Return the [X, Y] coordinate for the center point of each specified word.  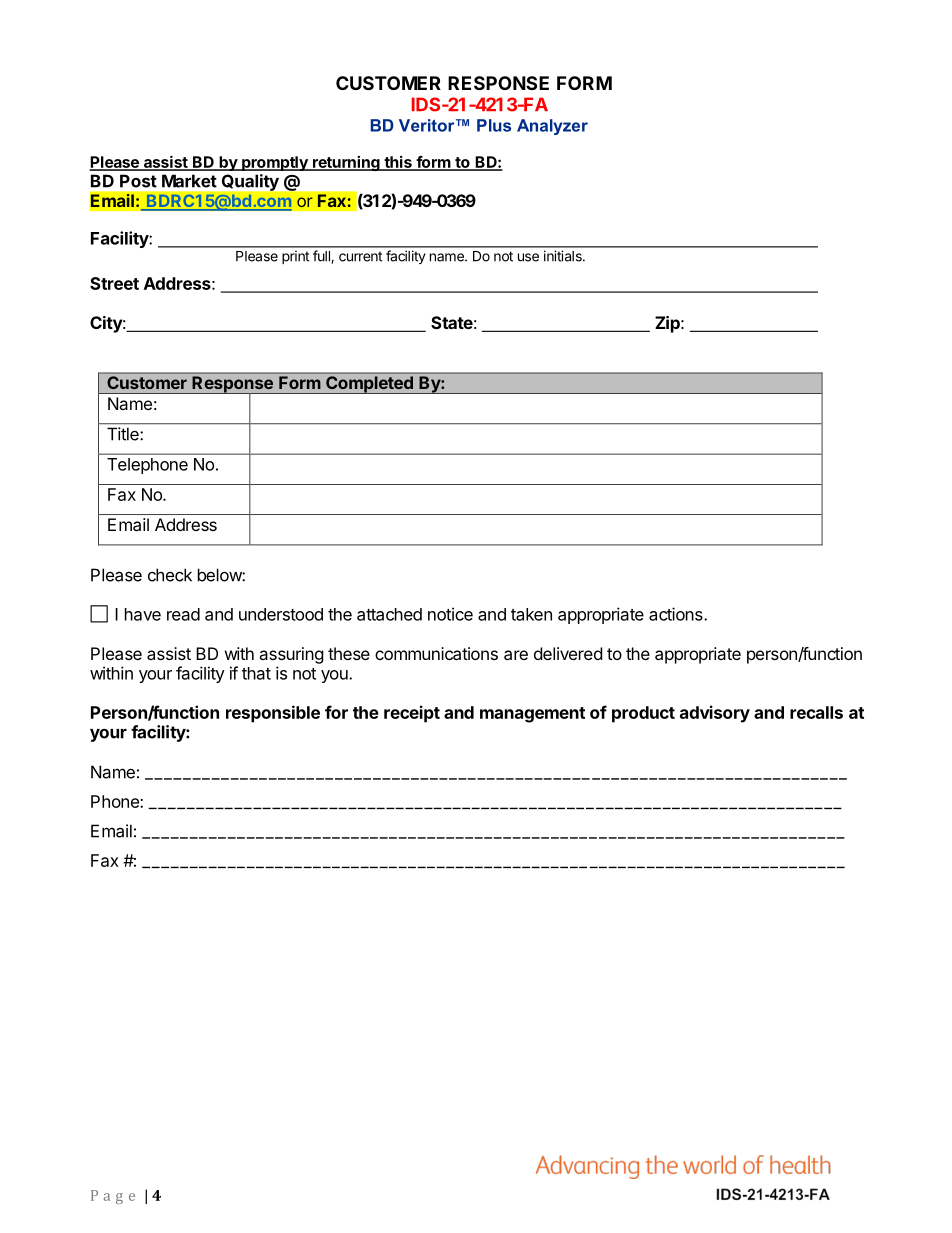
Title [124, 434]
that [256, 673]
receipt [412, 714]
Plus [494, 125]
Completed [369, 385]
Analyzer [552, 127]
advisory [715, 714]
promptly [275, 163]
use [528, 257]
